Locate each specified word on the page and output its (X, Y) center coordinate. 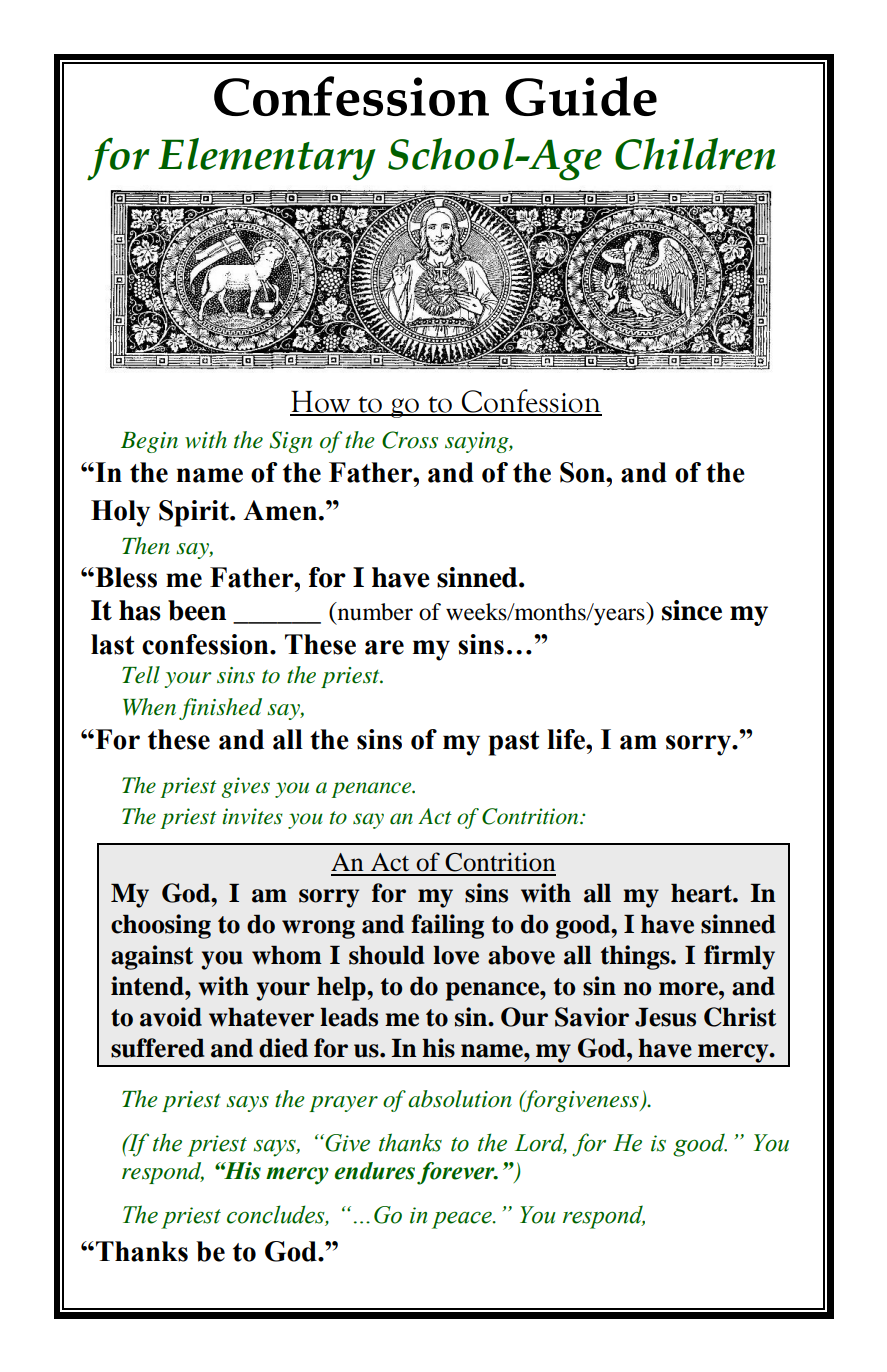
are (384, 647)
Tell (141, 675)
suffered (157, 1048)
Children (695, 154)
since (692, 610)
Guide (581, 96)
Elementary (267, 159)
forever (457, 1173)
